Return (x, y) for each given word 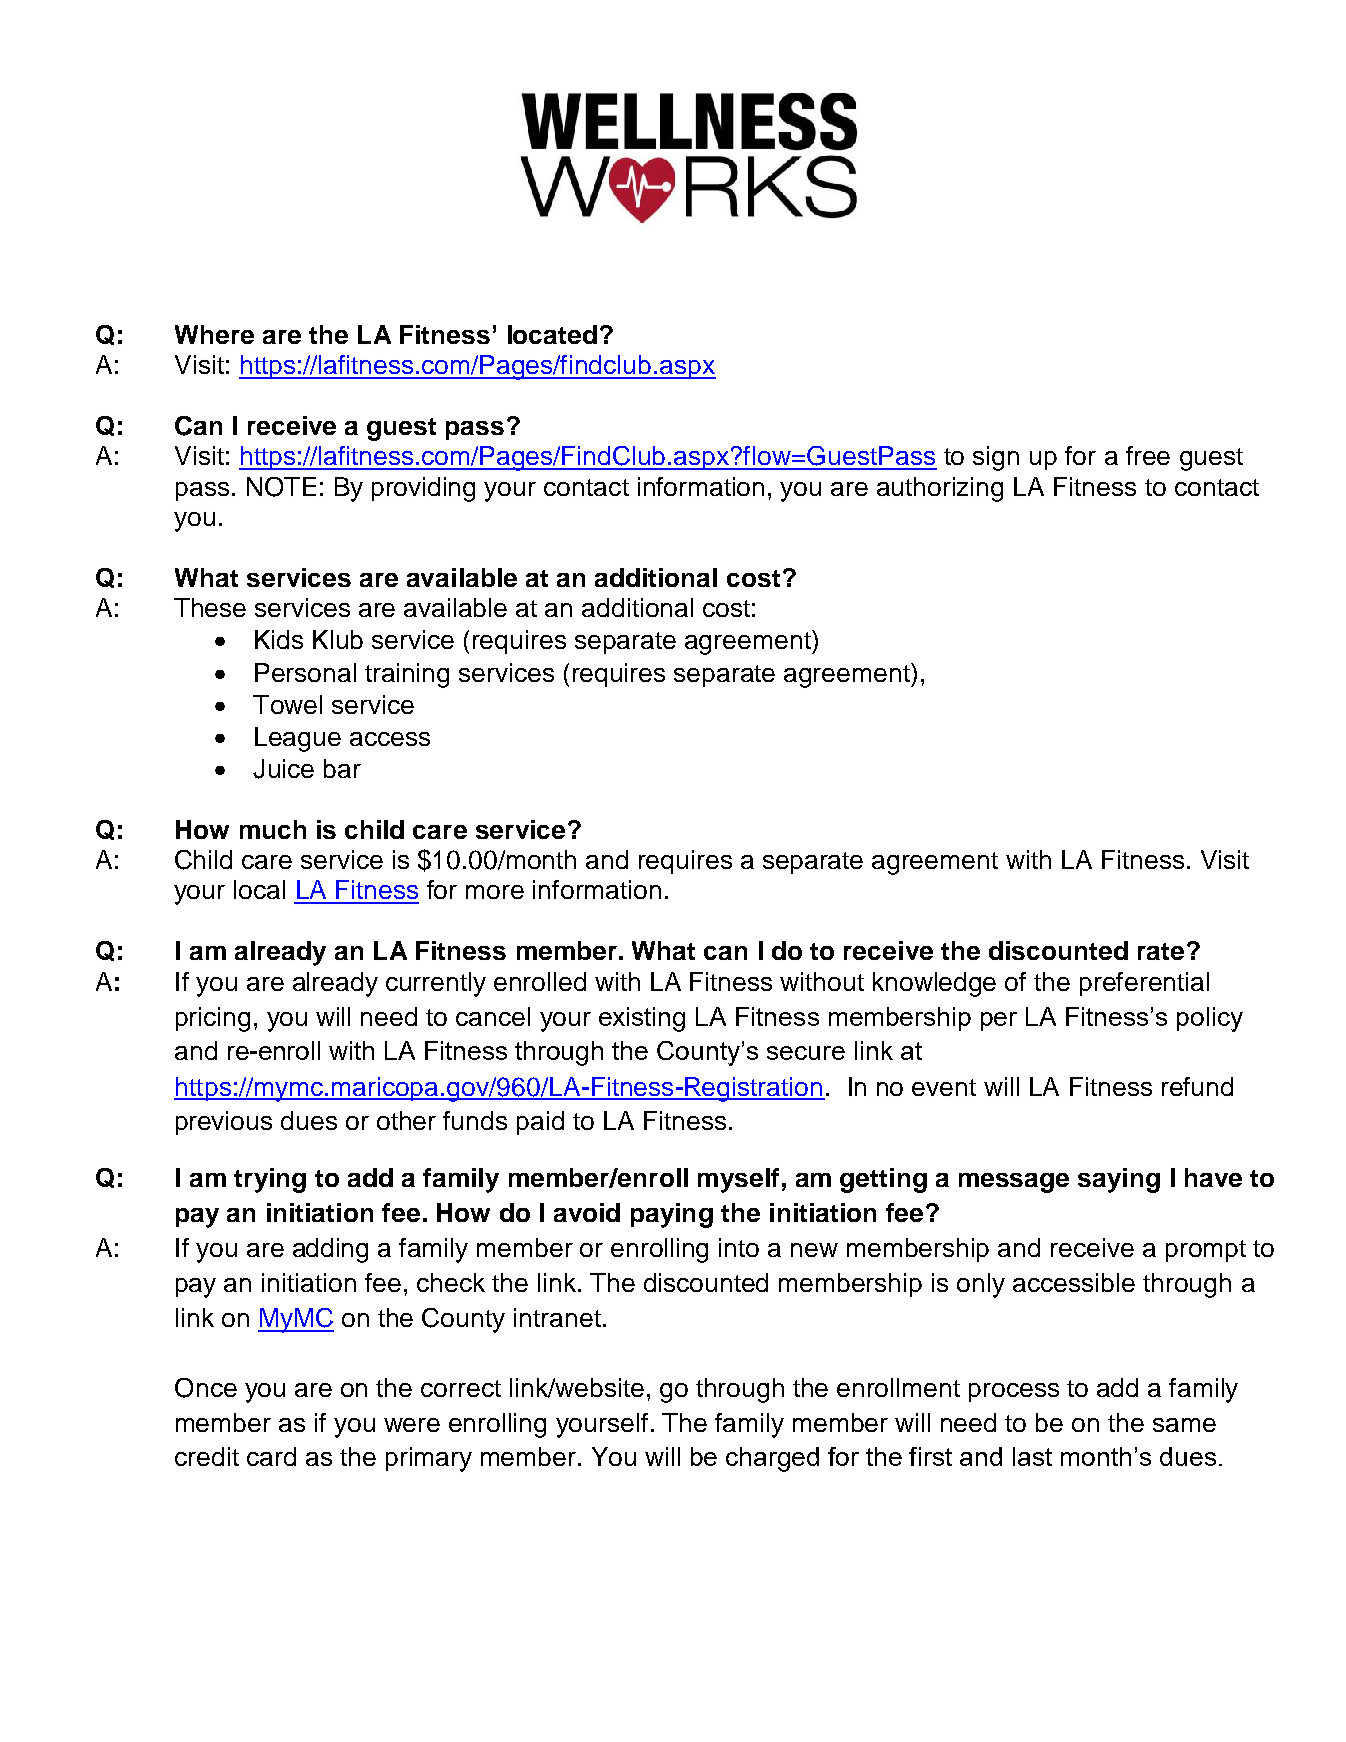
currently (436, 984)
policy (1210, 1019)
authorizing (940, 489)
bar (342, 768)
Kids (279, 639)
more (495, 892)
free (1148, 455)
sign (996, 458)
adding (330, 1250)
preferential (1144, 984)
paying (672, 1215)
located (552, 334)
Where (214, 334)
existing (642, 1019)
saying (1119, 1180)
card (271, 1456)
